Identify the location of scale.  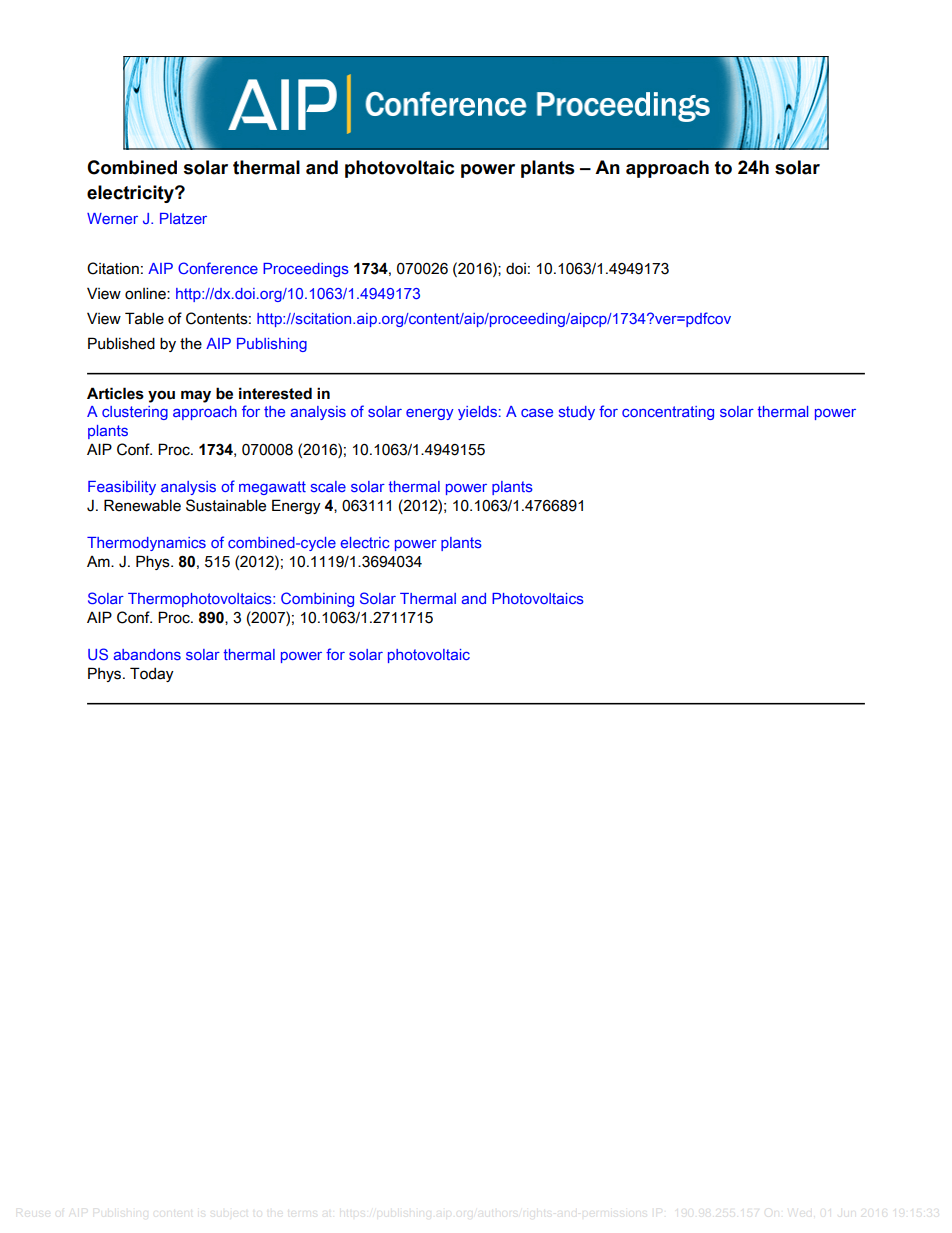
(328, 486).
